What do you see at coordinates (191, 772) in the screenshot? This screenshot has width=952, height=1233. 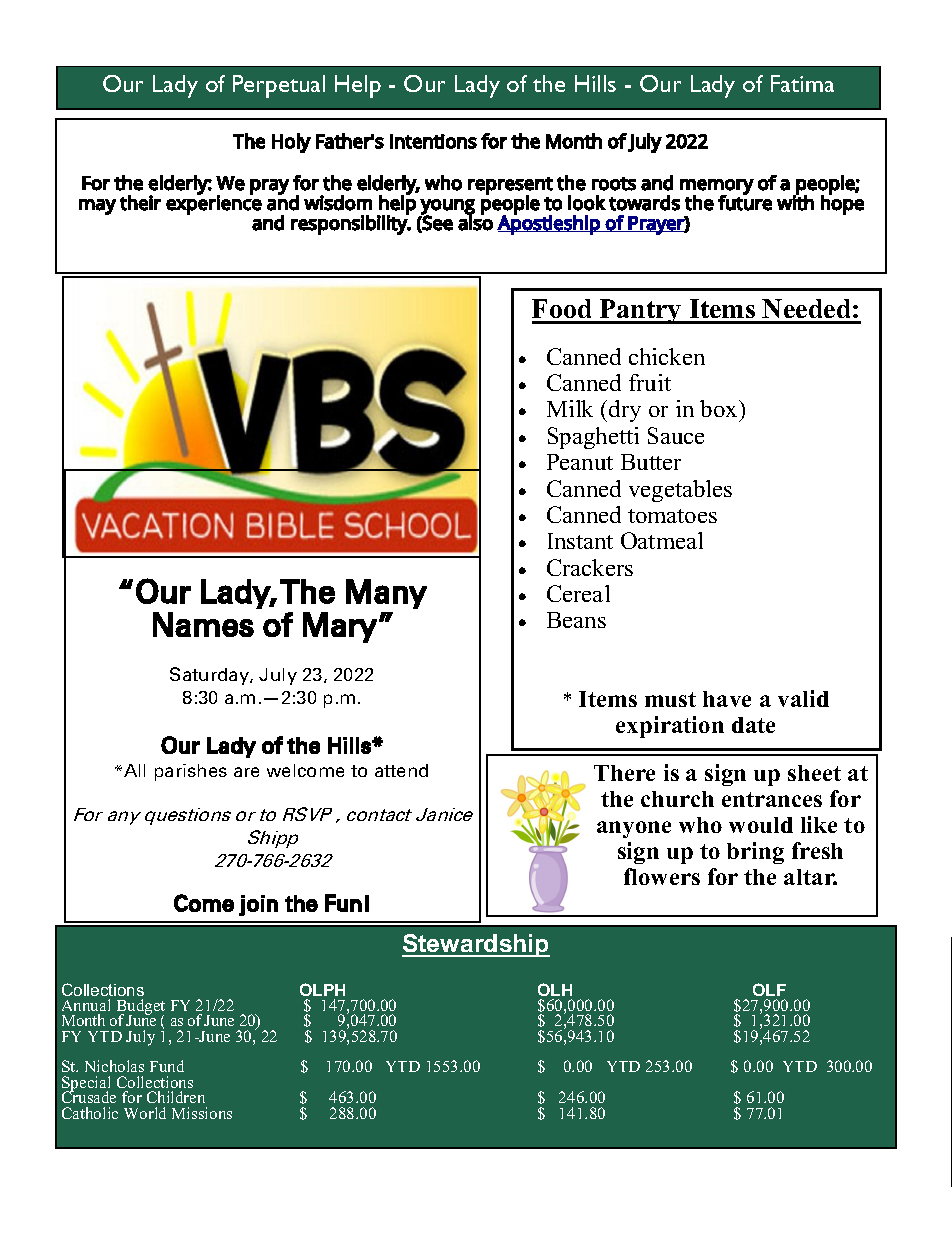 I see `parishes` at bounding box center [191, 772].
